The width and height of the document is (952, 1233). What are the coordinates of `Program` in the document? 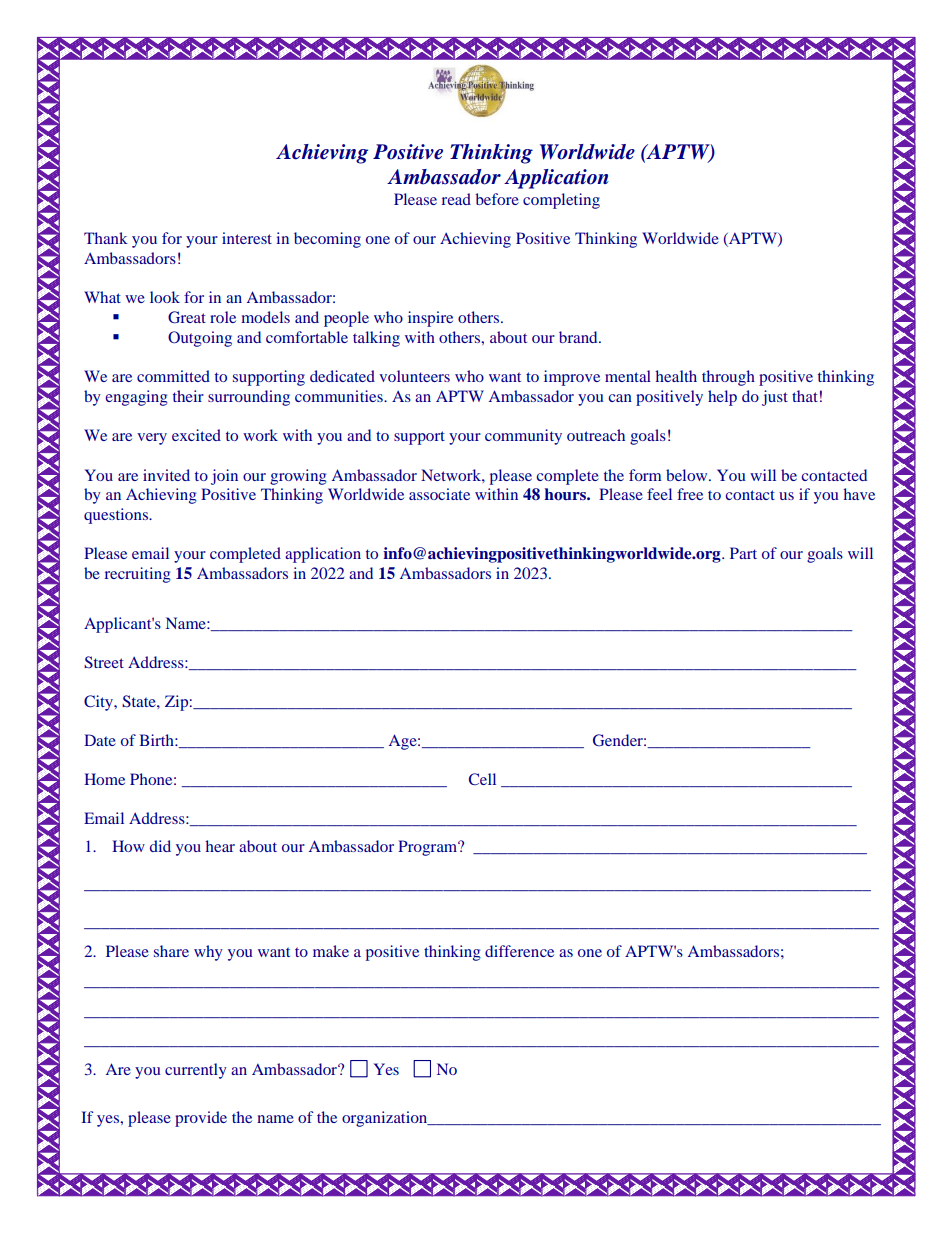 It's located at (429, 848).
